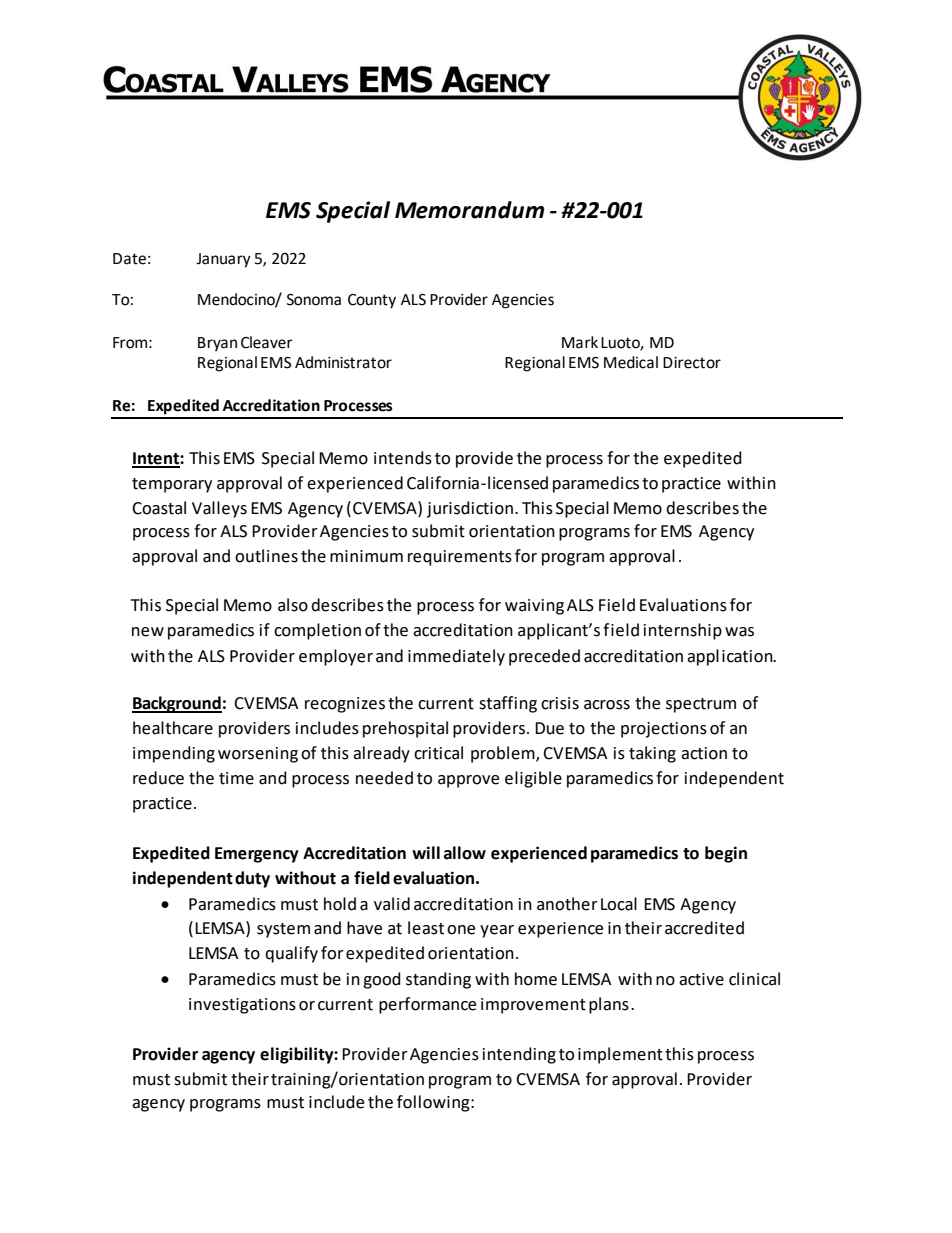 The height and width of the page is (1233, 952). Describe the element at coordinates (372, 301) in the page. I see `County` at that location.
